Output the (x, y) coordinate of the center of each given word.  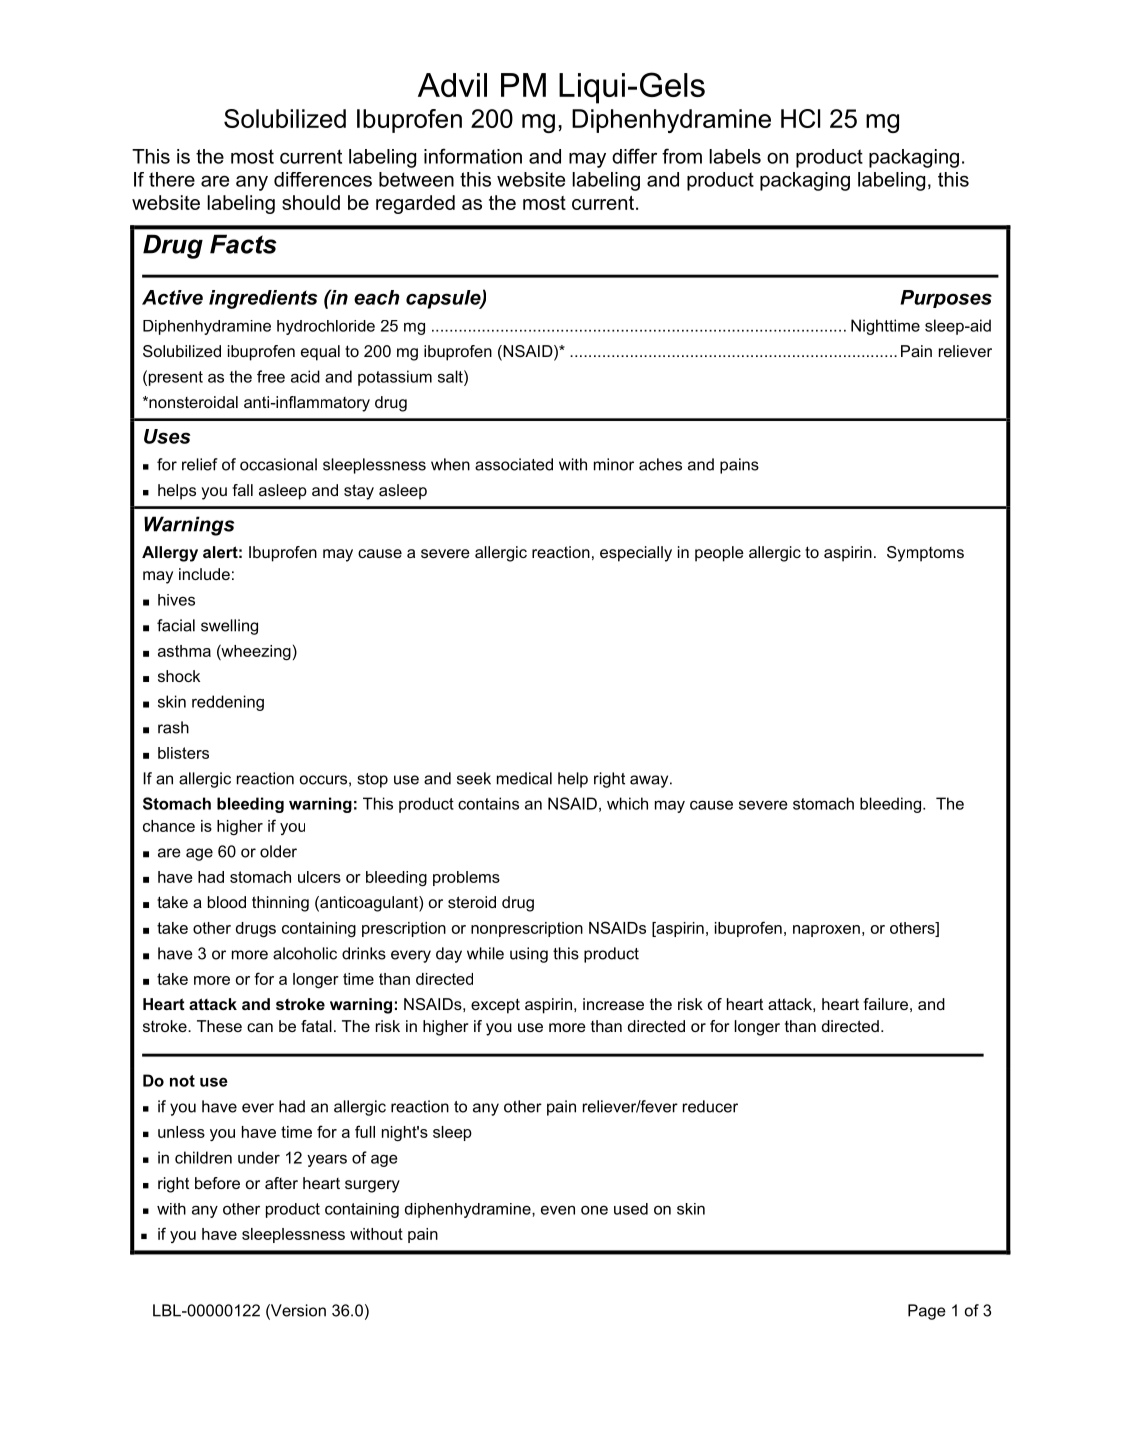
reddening (228, 703)
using (529, 955)
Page (927, 1312)
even (558, 1210)
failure (885, 1004)
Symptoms (925, 554)
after (281, 1183)
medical (524, 778)
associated (514, 464)
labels (735, 156)
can (260, 1027)
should (311, 202)
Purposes (946, 299)
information (473, 156)
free (271, 376)
